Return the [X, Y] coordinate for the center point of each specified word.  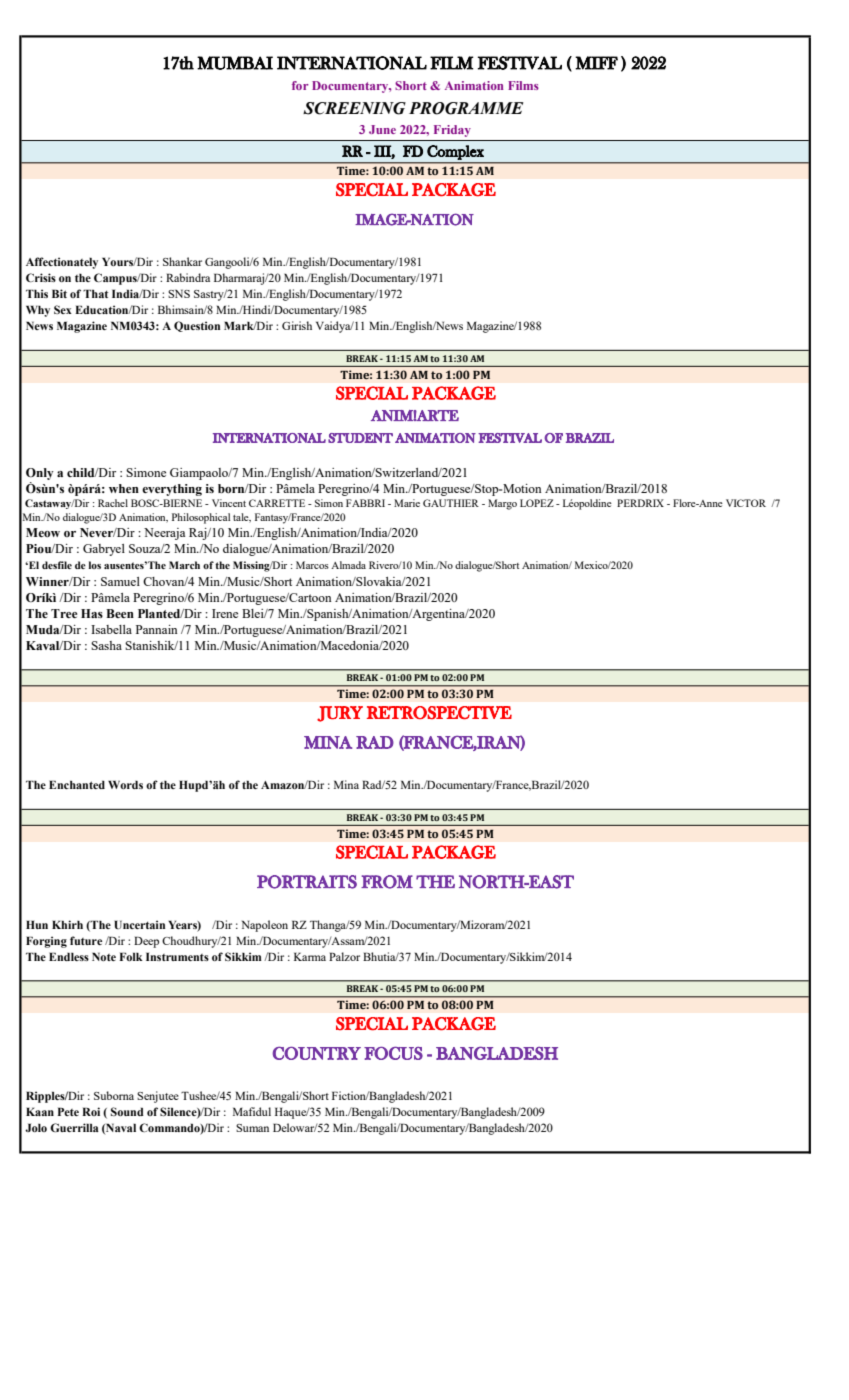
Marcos [312, 565]
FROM [387, 882]
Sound [127, 1111]
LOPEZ [537, 503]
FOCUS [393, 1053]
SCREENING [354, 108]
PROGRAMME [466, 108]
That [95, 293]
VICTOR [746, 503]
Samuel [120, 581]
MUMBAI [235, 63]
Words [125, 784]
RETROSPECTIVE [439, 712]
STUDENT [360, 438]
